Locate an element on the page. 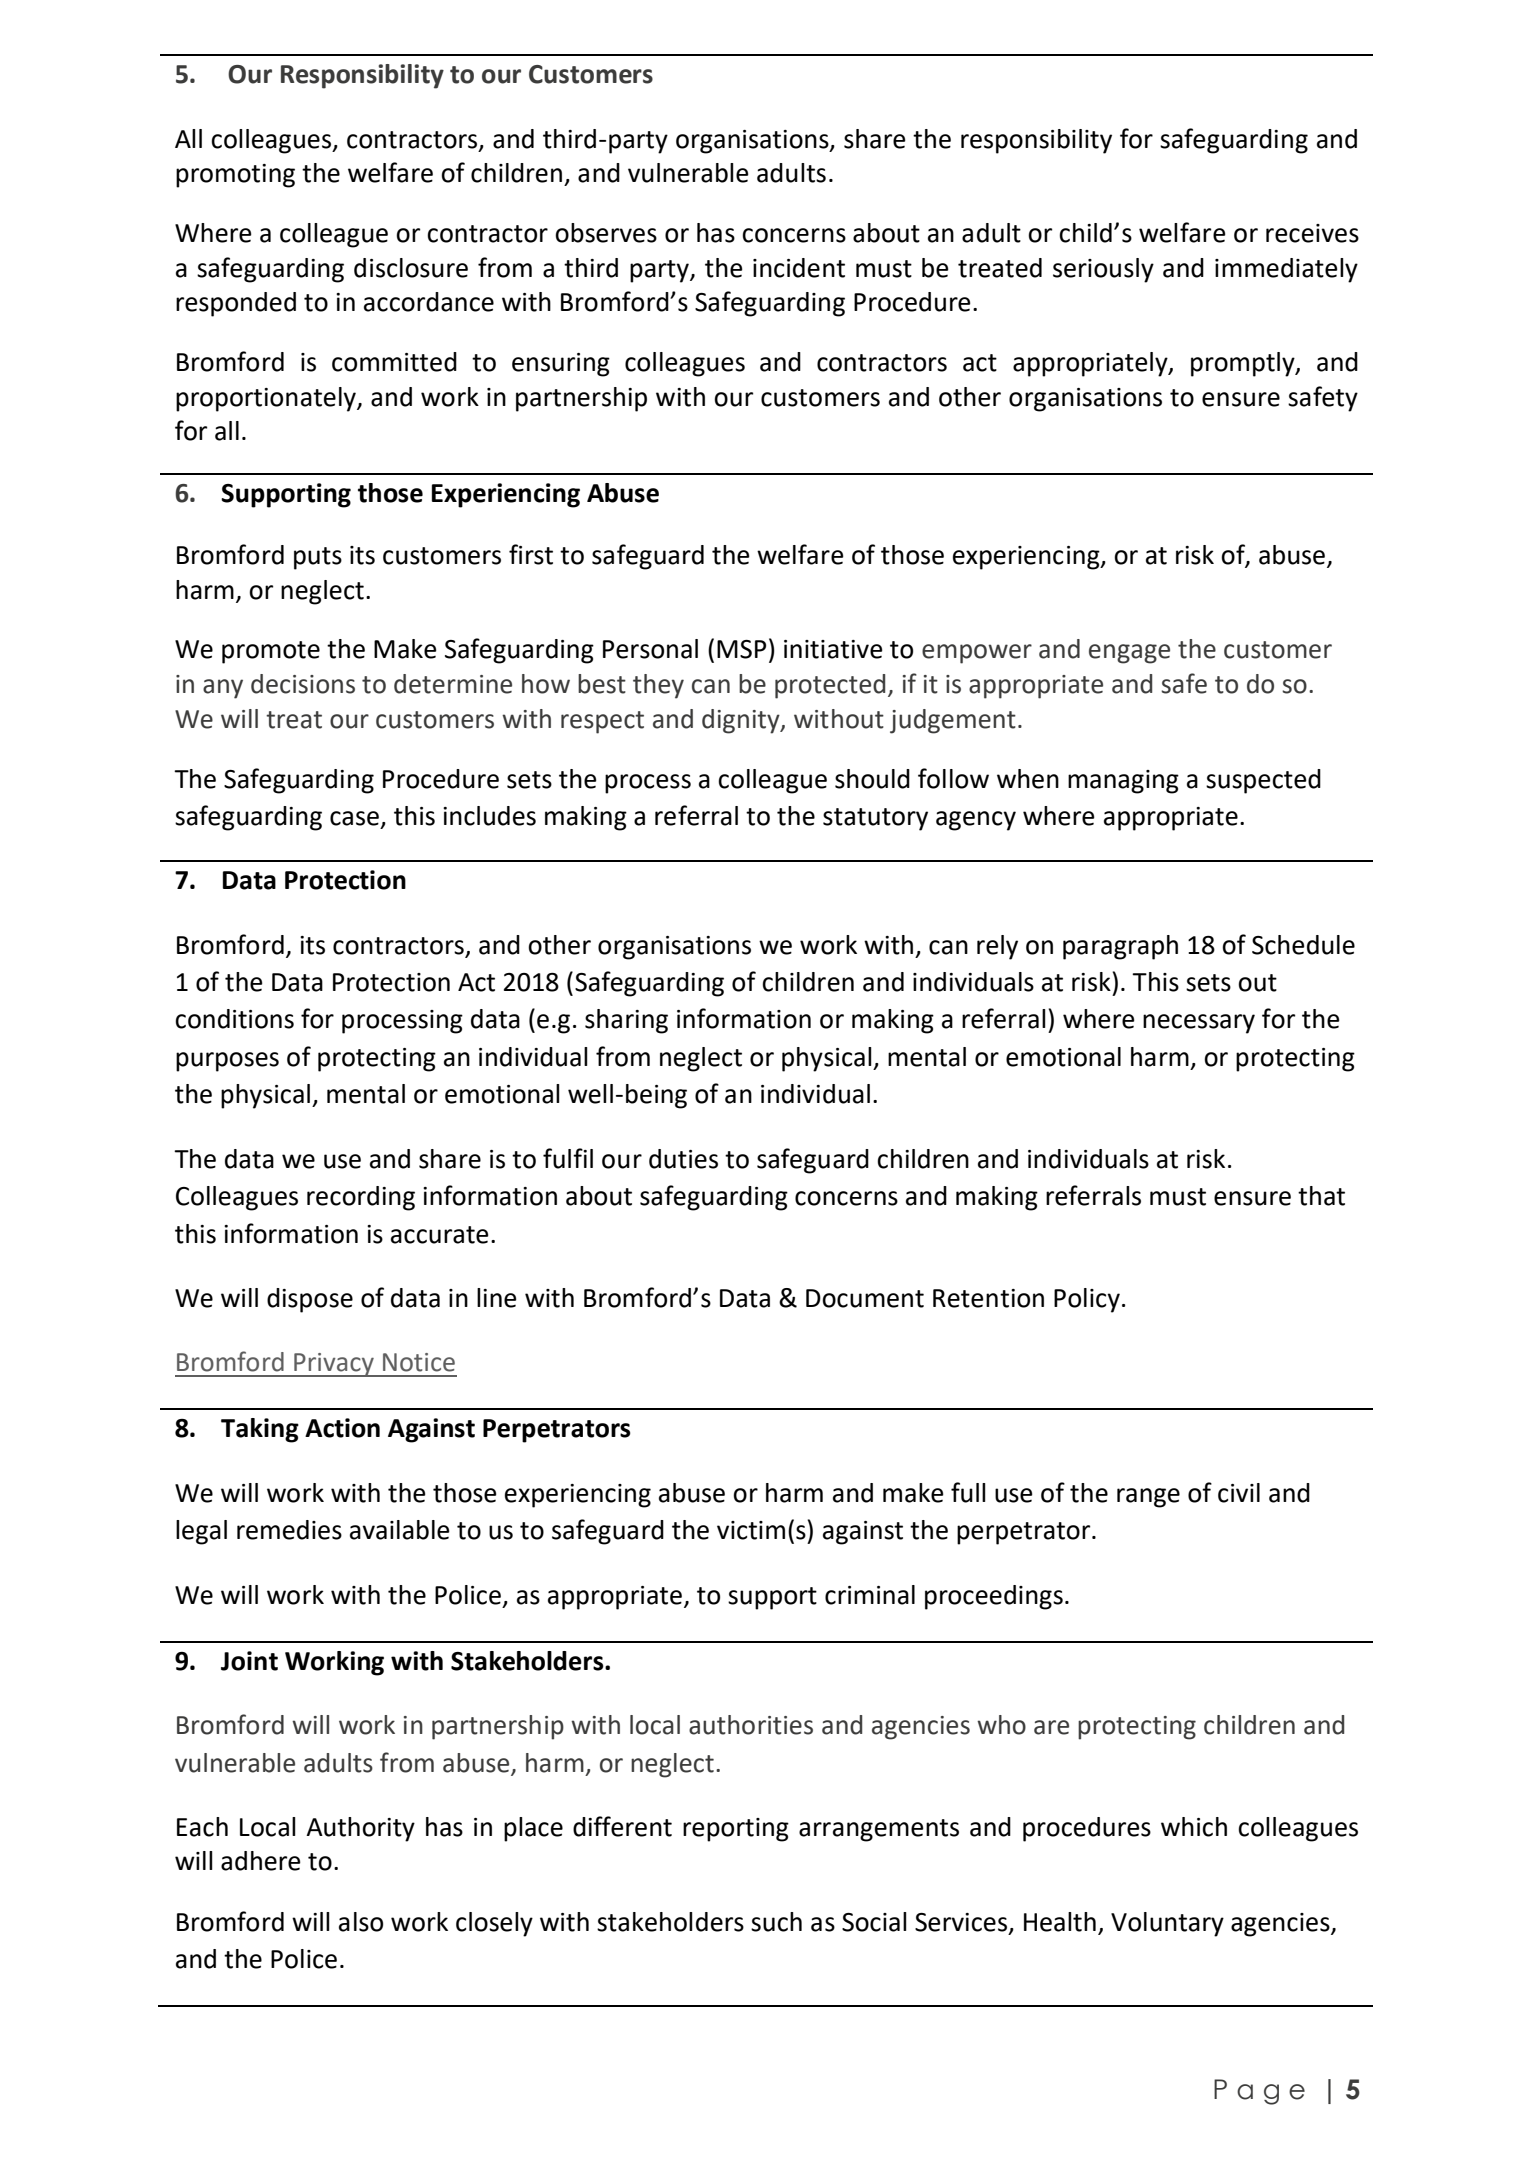 The height and width of the image is (2171, 1535). engage is located at coordinates (1129, 654).
